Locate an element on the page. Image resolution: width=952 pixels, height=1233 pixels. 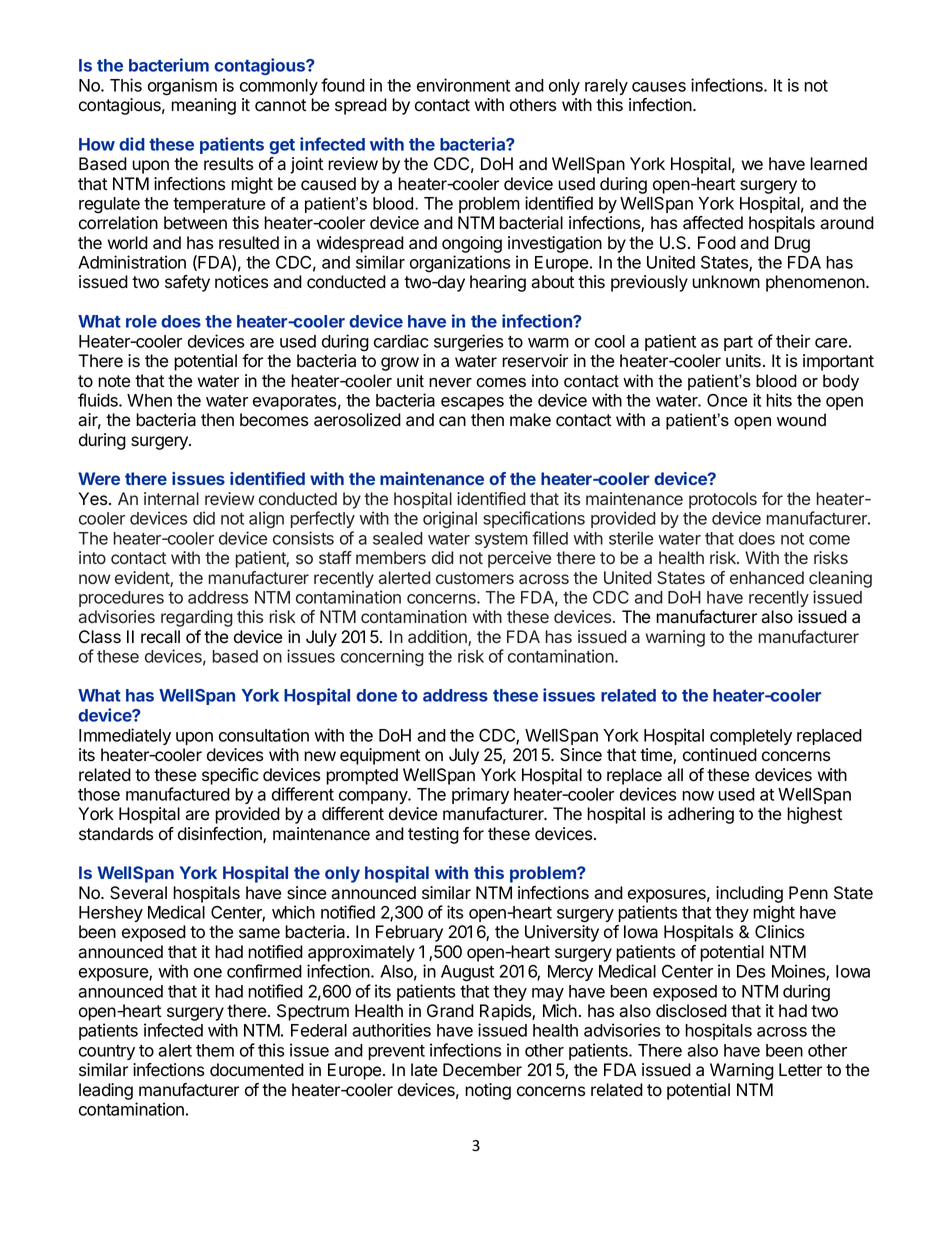
them is located at coordinates (215, 1050).
